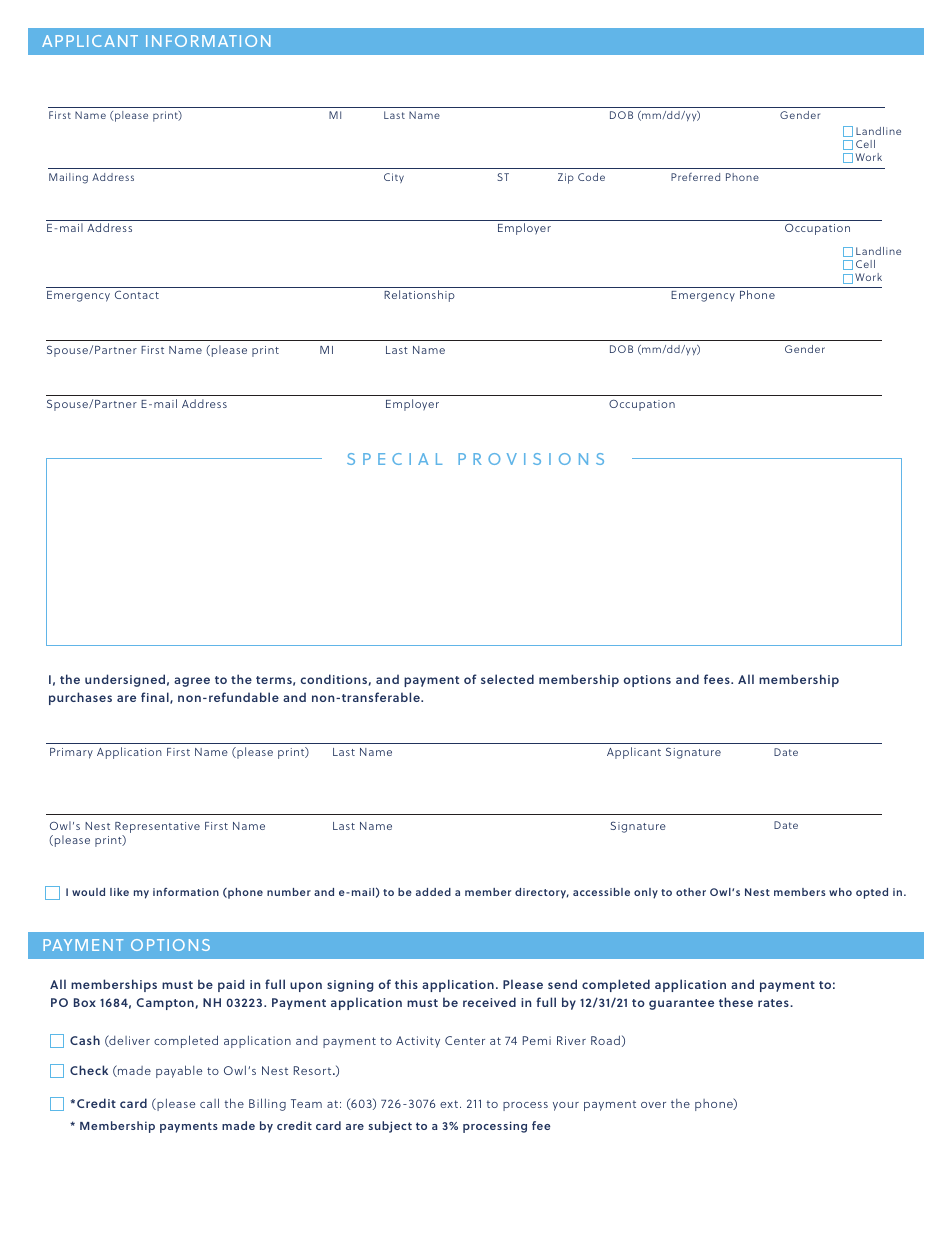 Image resolution: width=952 pixels, height=1233 pixels. What do you see at coordinates (394, 178) in the image?
I see `City` at bounding box center [394, 178].
